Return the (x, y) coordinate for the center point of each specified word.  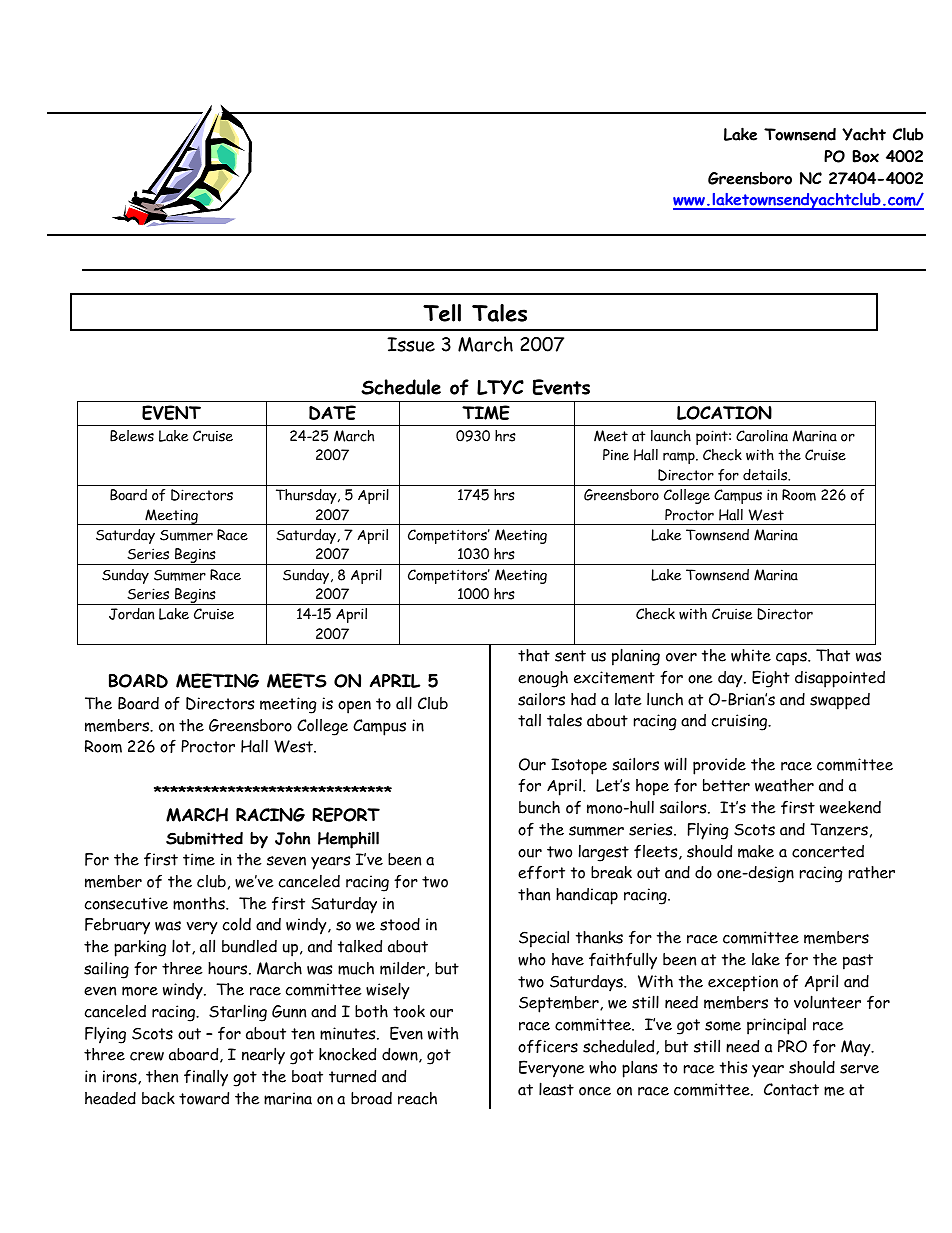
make (756, 851)
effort (541, 872)
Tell (442, 313)
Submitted (204, 838)
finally (206, 1078)
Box (865, 156)
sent (570, 656)
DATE (332, 412)
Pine (616, 455)
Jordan (131, 614)
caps (792, 659)
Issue (411, 344)
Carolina (762, 436)
